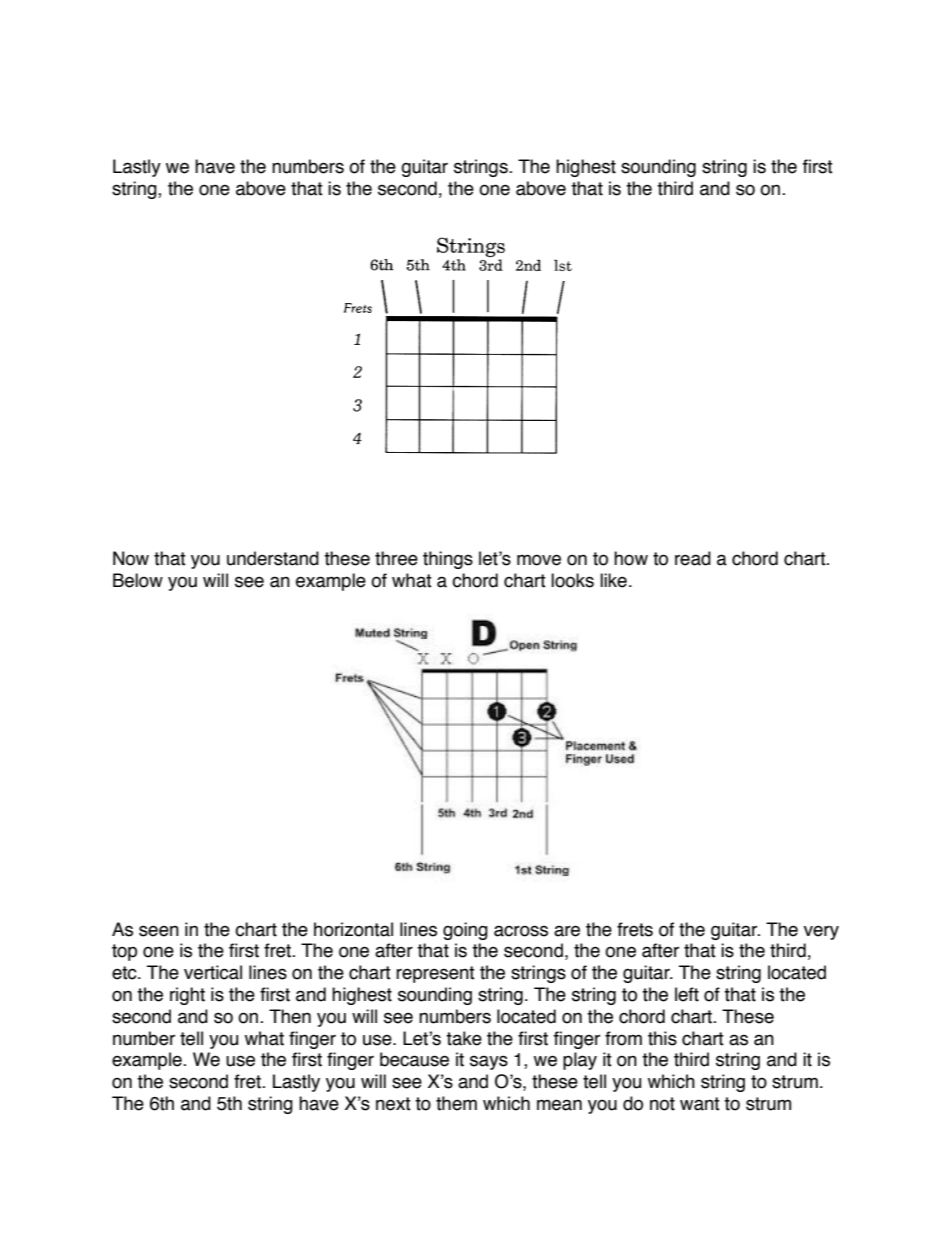  Describe the element at coordinates (448, 560) in the screenshot. I see `things` at that location.
